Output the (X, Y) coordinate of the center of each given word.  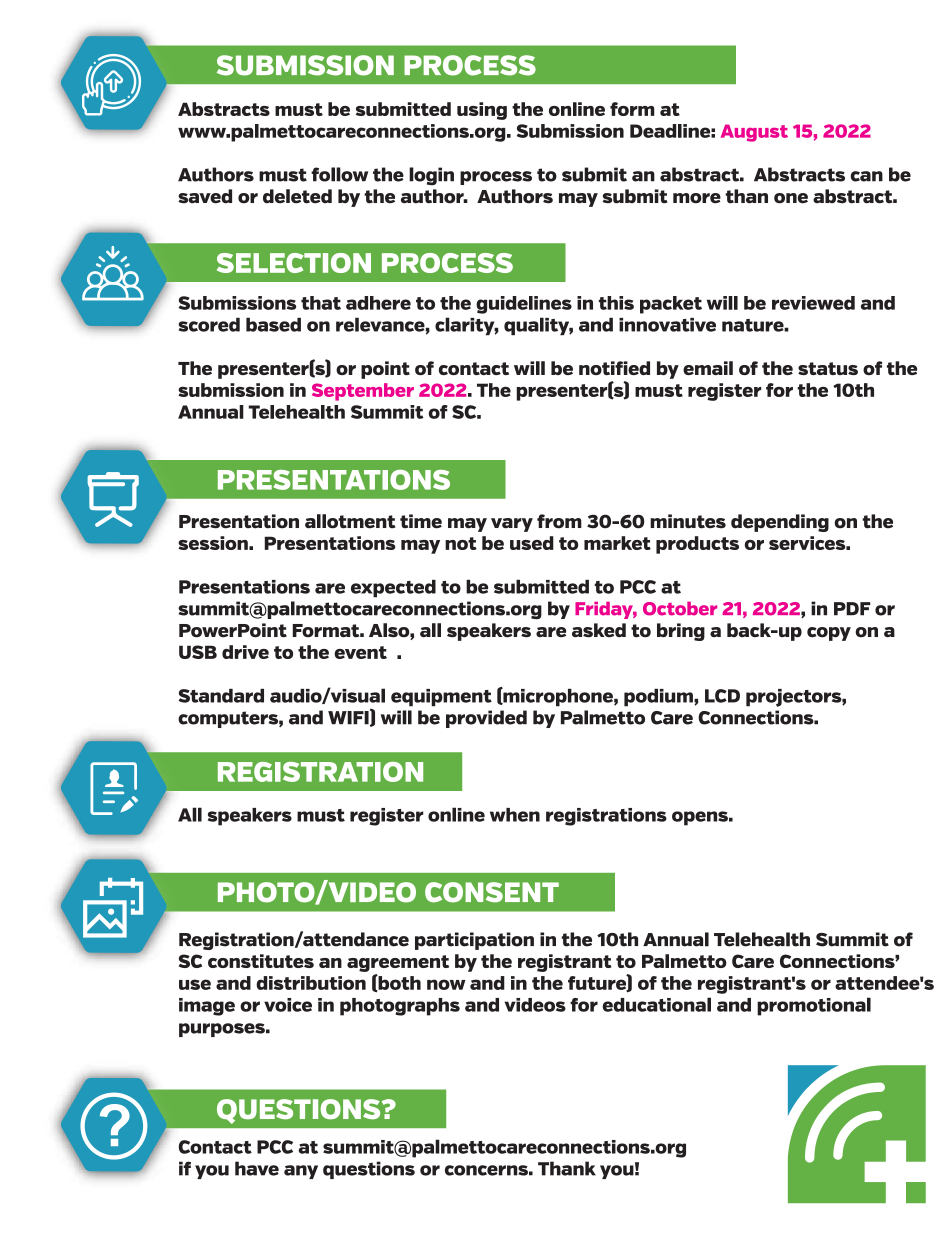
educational (656, 1004)
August (754, 133)
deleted (297, 196)
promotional (814, 1006)
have (257, 1168)
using (482, 111)
